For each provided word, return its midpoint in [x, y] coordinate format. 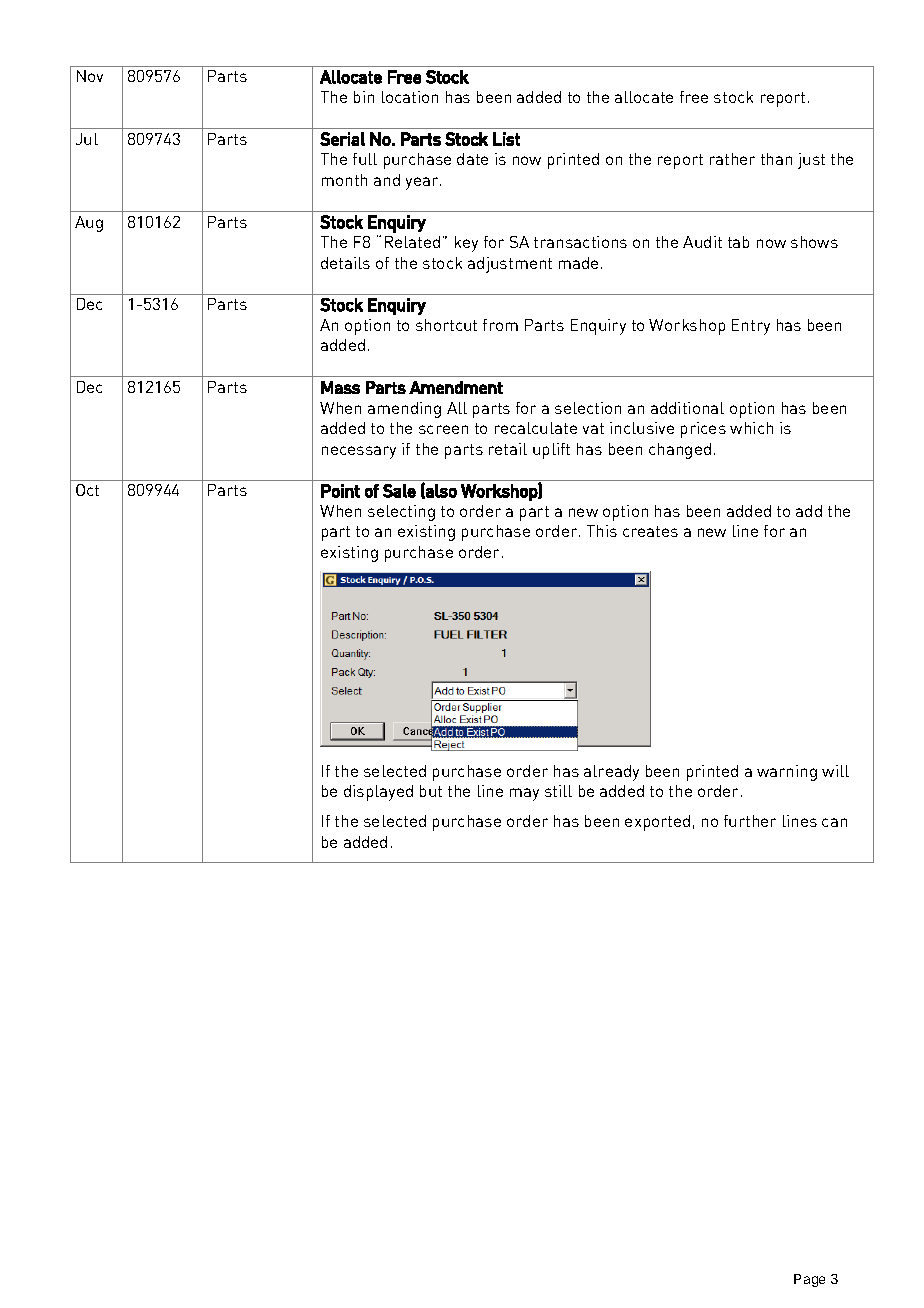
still [558, 791]
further [750, 821]
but [431, 791]
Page [809, 1280]
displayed [378, 793]
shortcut [446, 325]
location [410, 97]
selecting [401, 513]
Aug [89, 224]
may [524, 794]
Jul [87, 139]
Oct [87, 490]
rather [732, 159]
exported [657, 823]
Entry [751, 327]
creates [650, 531]
